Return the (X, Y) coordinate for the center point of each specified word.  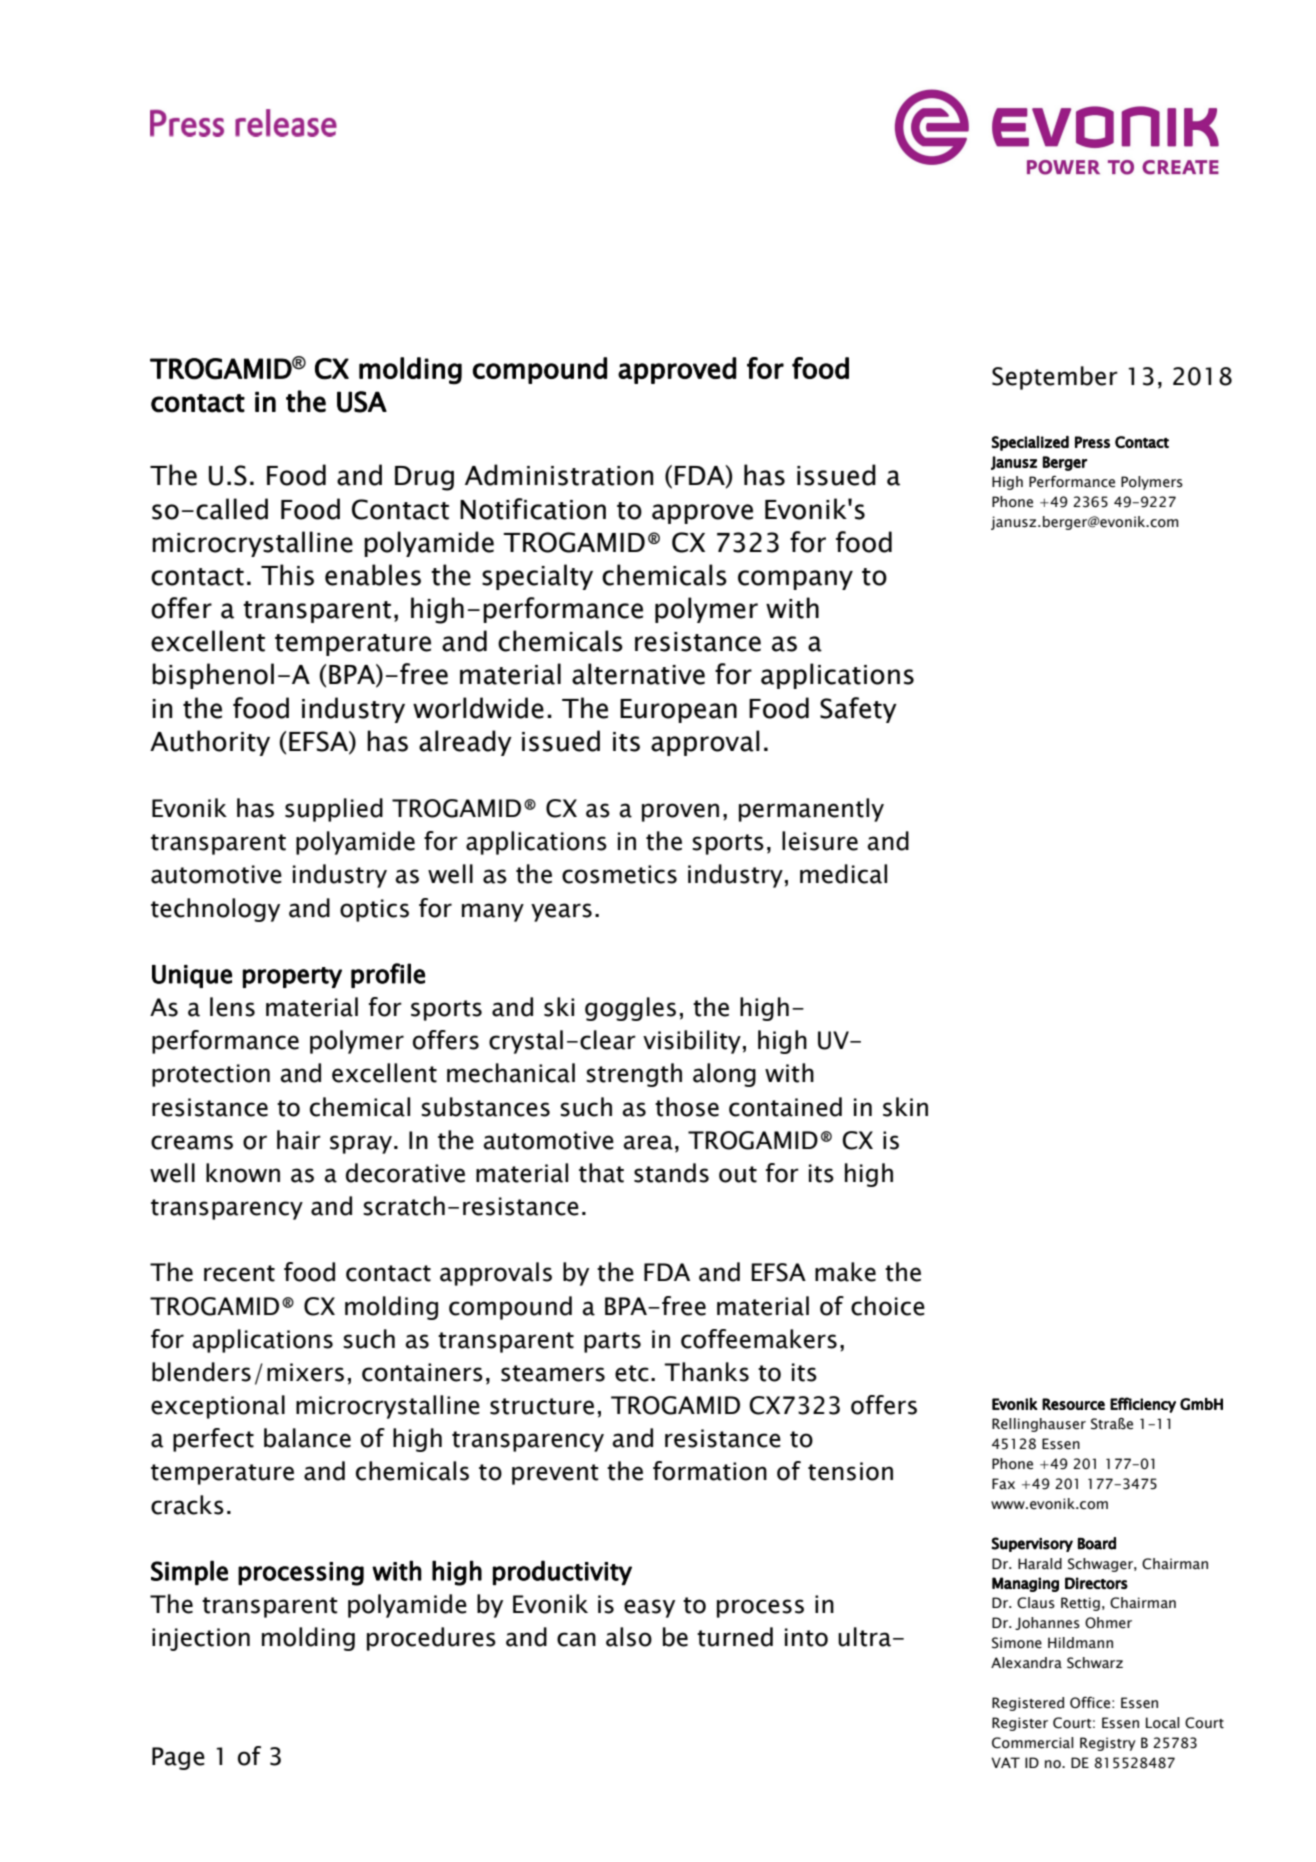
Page (178, 1758)
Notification (533, 509)
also (629, 1637)
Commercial (1033, 1743)
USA (362, 402)
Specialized (1030, 443)
